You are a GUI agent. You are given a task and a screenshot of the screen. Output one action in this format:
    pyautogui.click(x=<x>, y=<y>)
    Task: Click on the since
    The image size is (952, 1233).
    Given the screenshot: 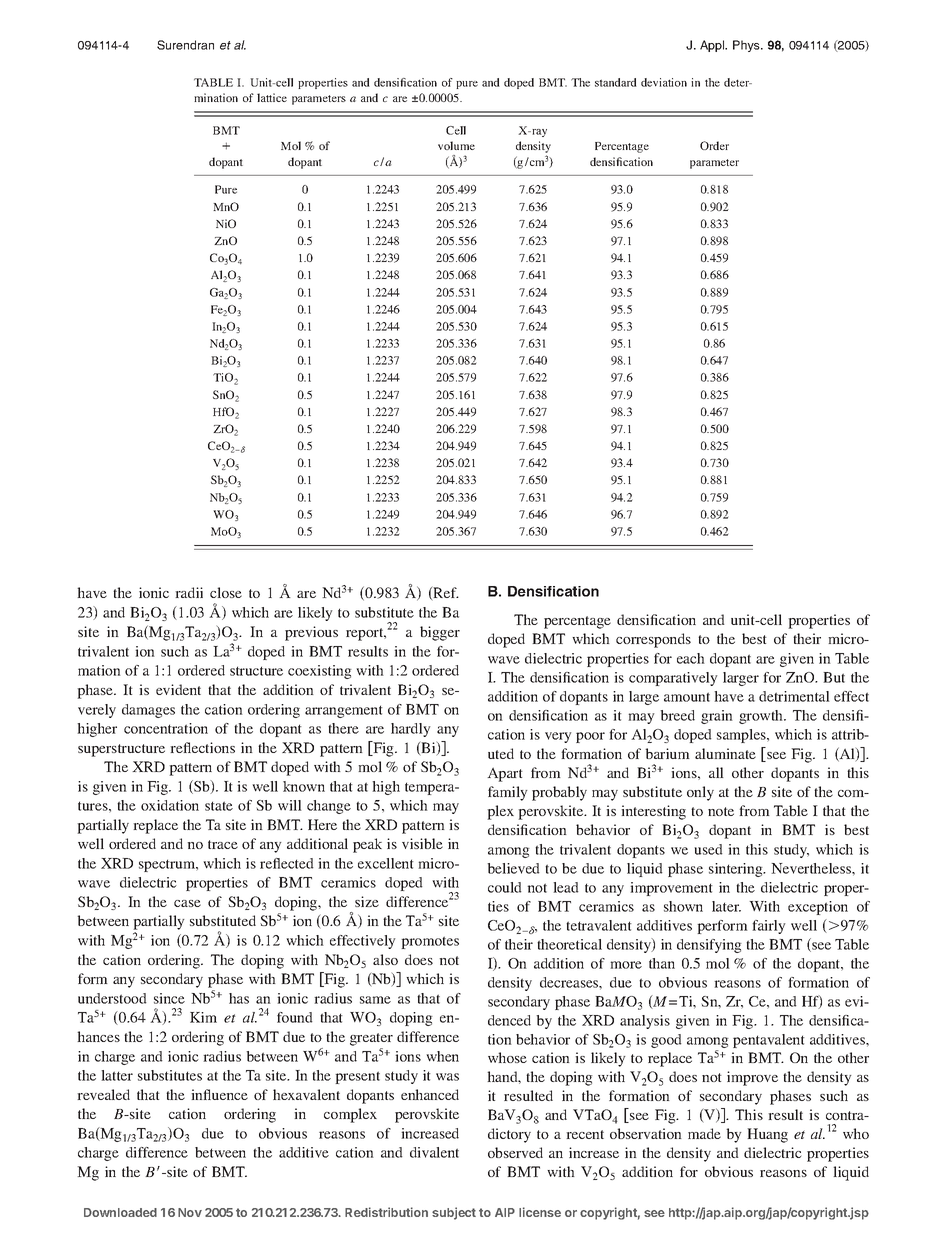 What is the action you would take?
    pyautogui.click(x=169, y=998)
